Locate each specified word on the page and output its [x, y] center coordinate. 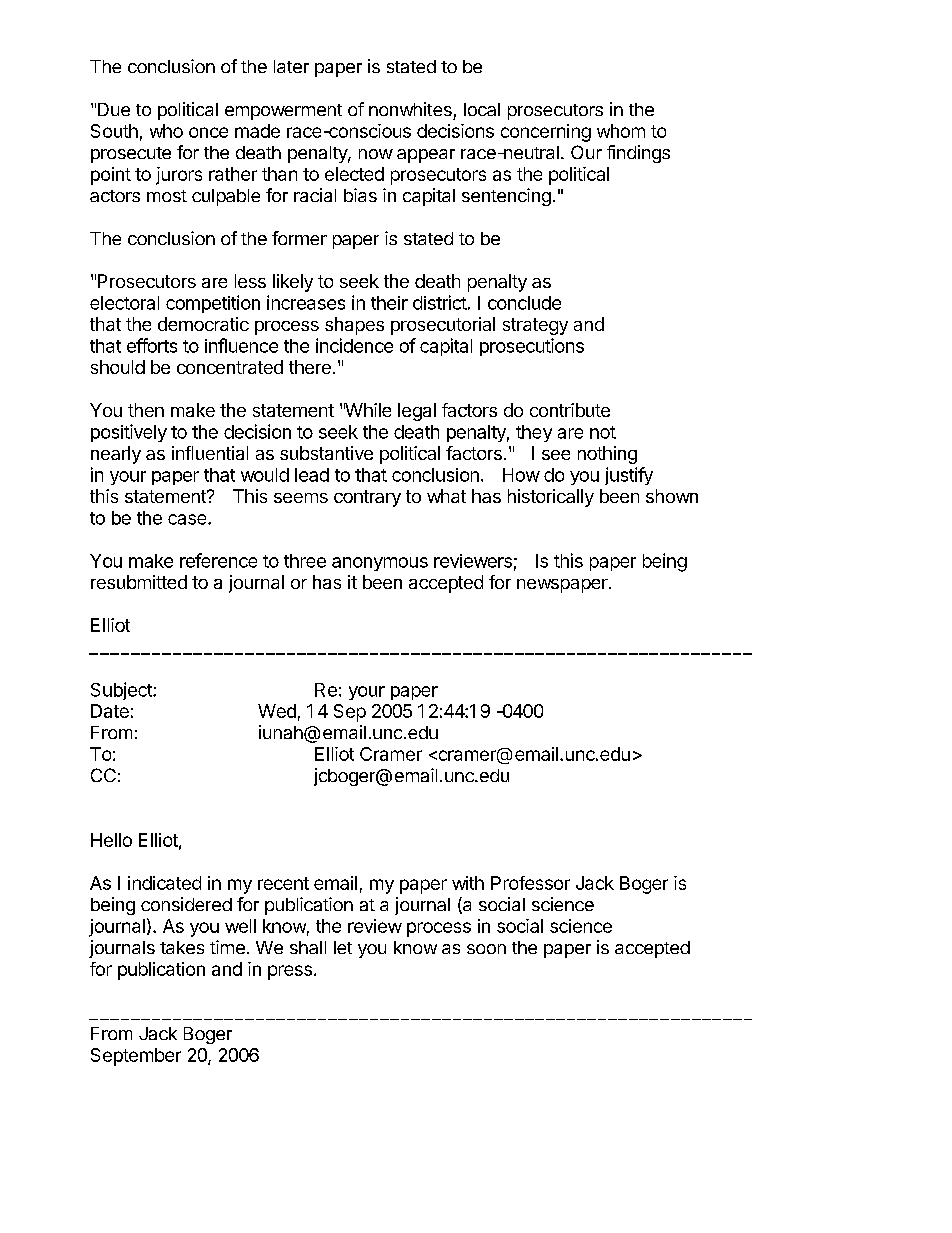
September [136, 1057]
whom [621, 131]
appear [426, 156]
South [114, 131]
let [343, 947]
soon [486, 949]
